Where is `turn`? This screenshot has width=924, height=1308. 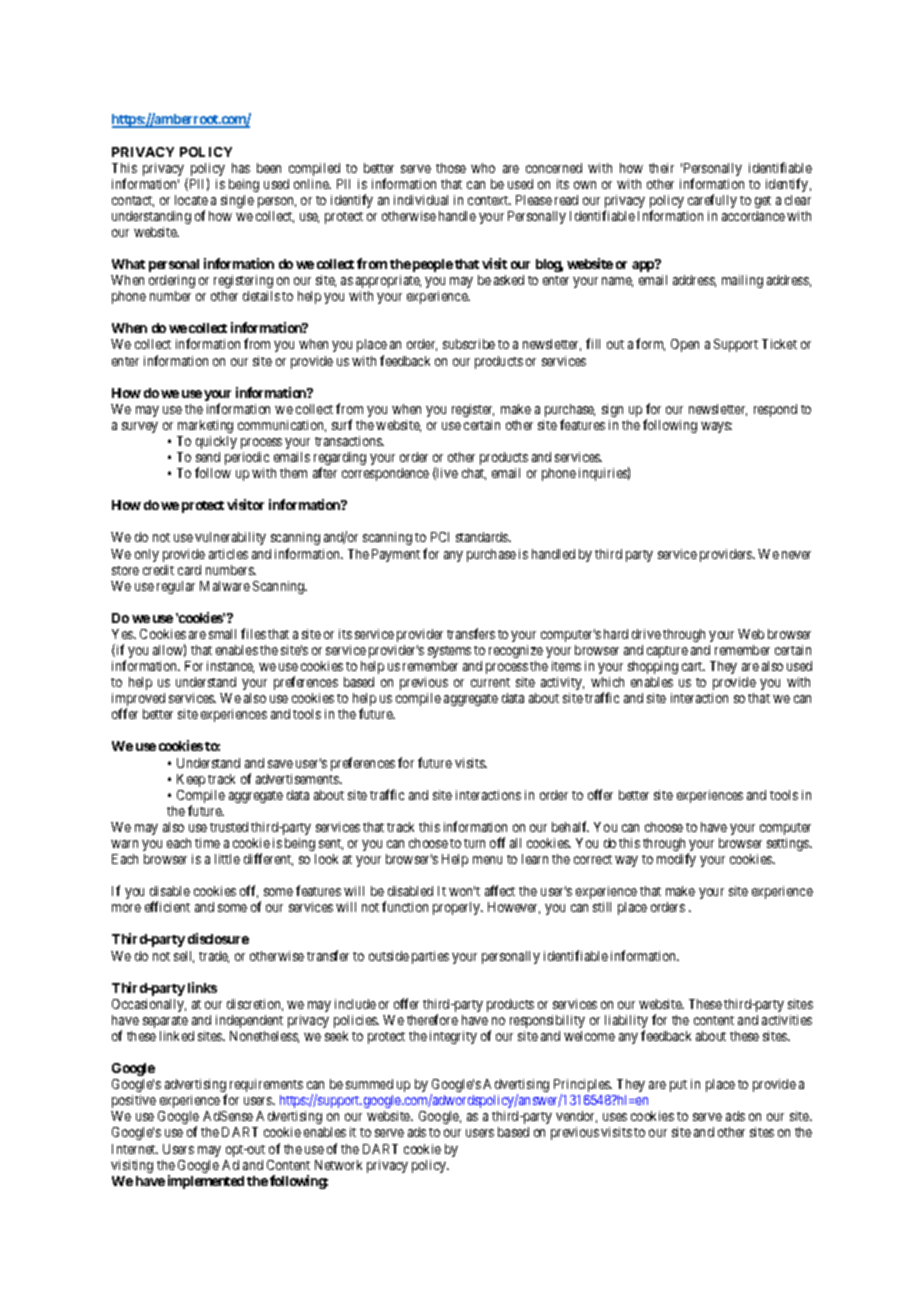
turn is located at coordinates (474, 843).
